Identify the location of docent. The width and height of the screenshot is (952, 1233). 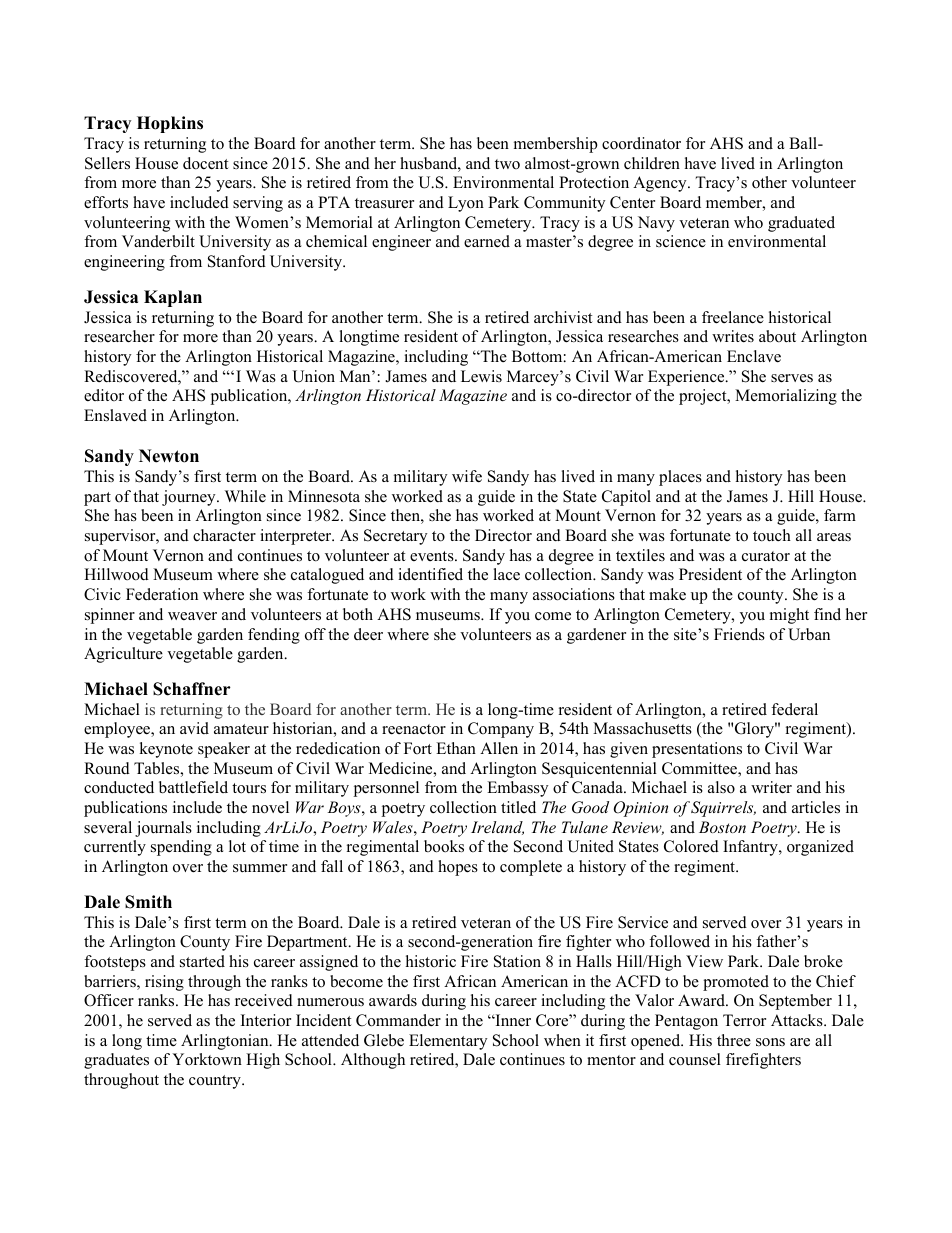
(205, 163).
